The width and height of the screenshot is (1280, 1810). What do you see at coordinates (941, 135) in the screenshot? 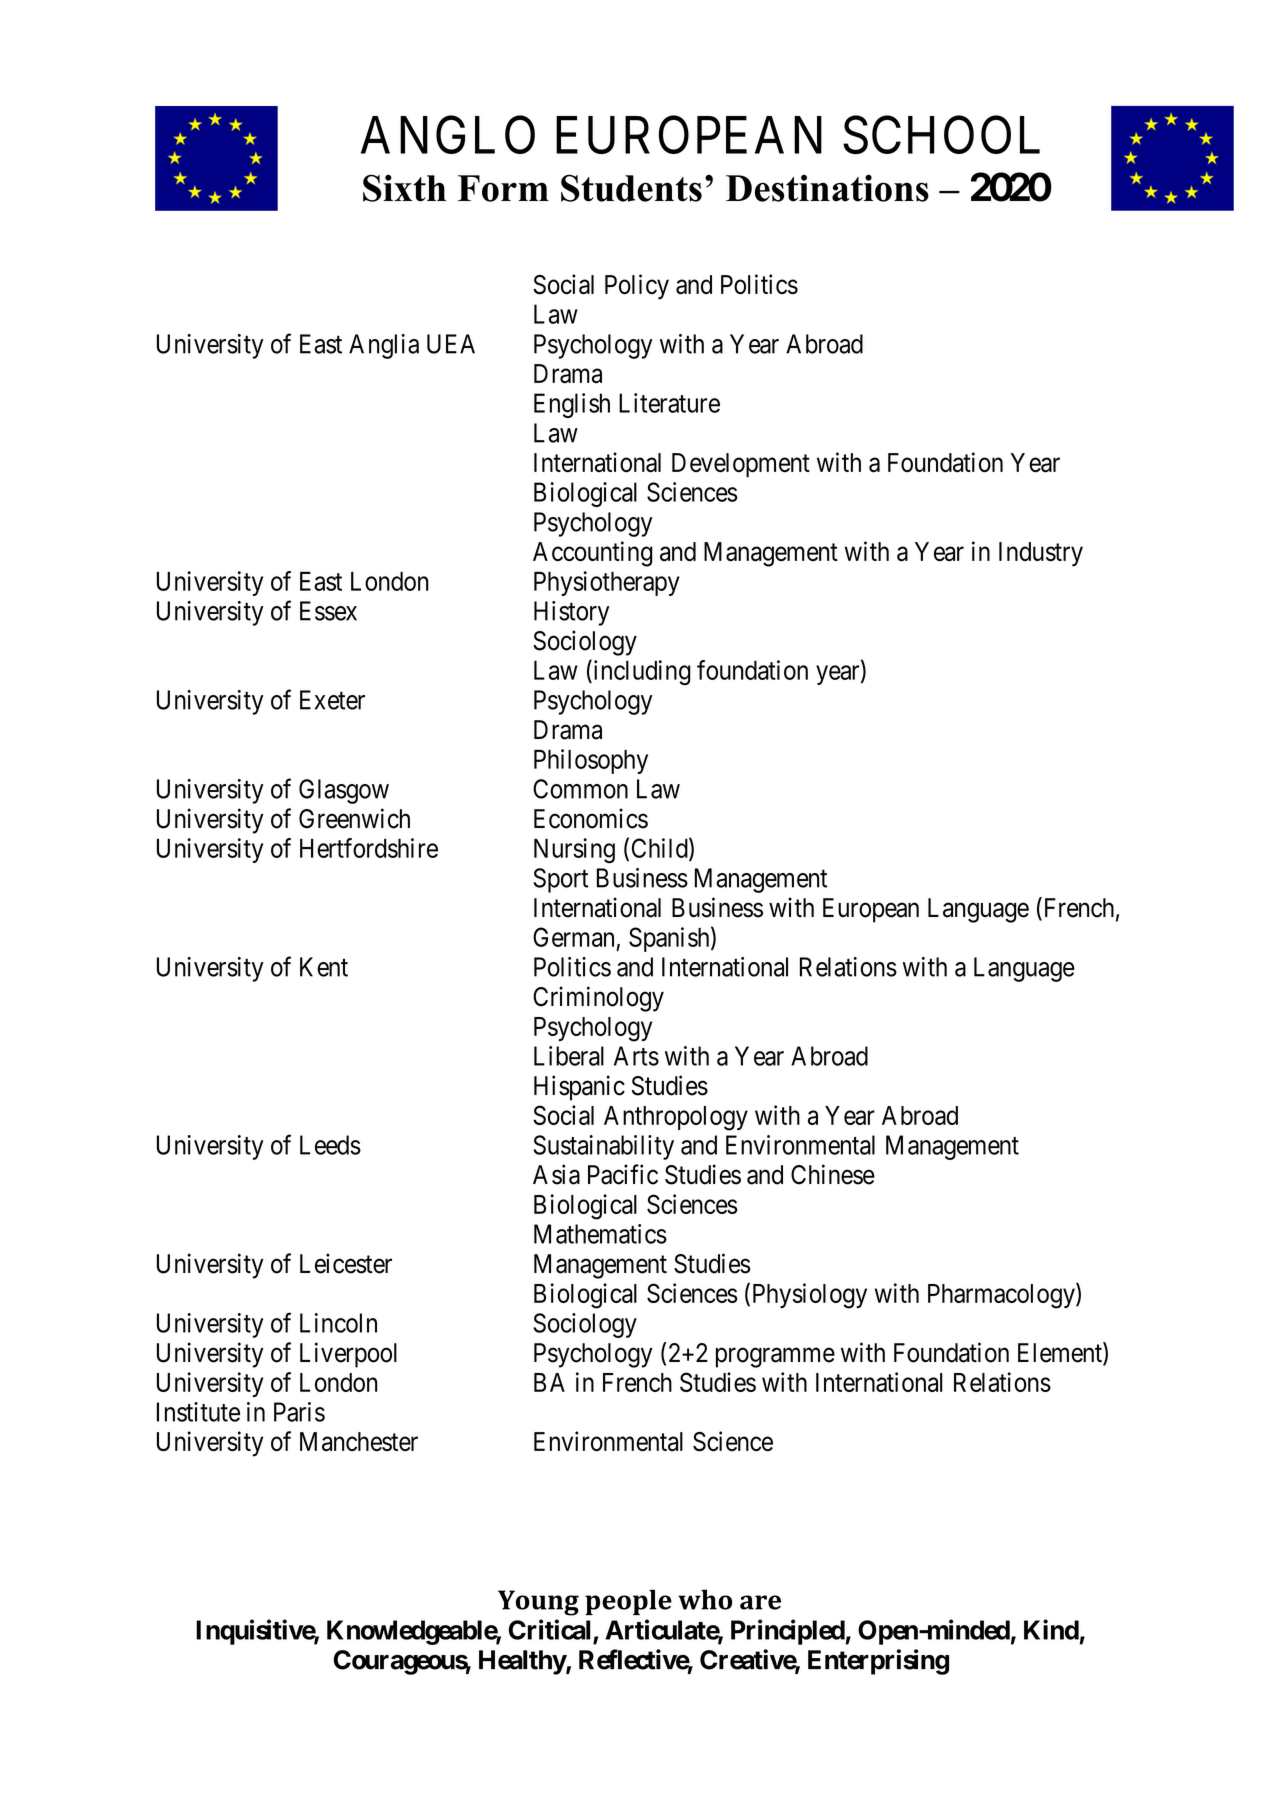
I see `SCHOOL` at bounding box center [941, 135].
